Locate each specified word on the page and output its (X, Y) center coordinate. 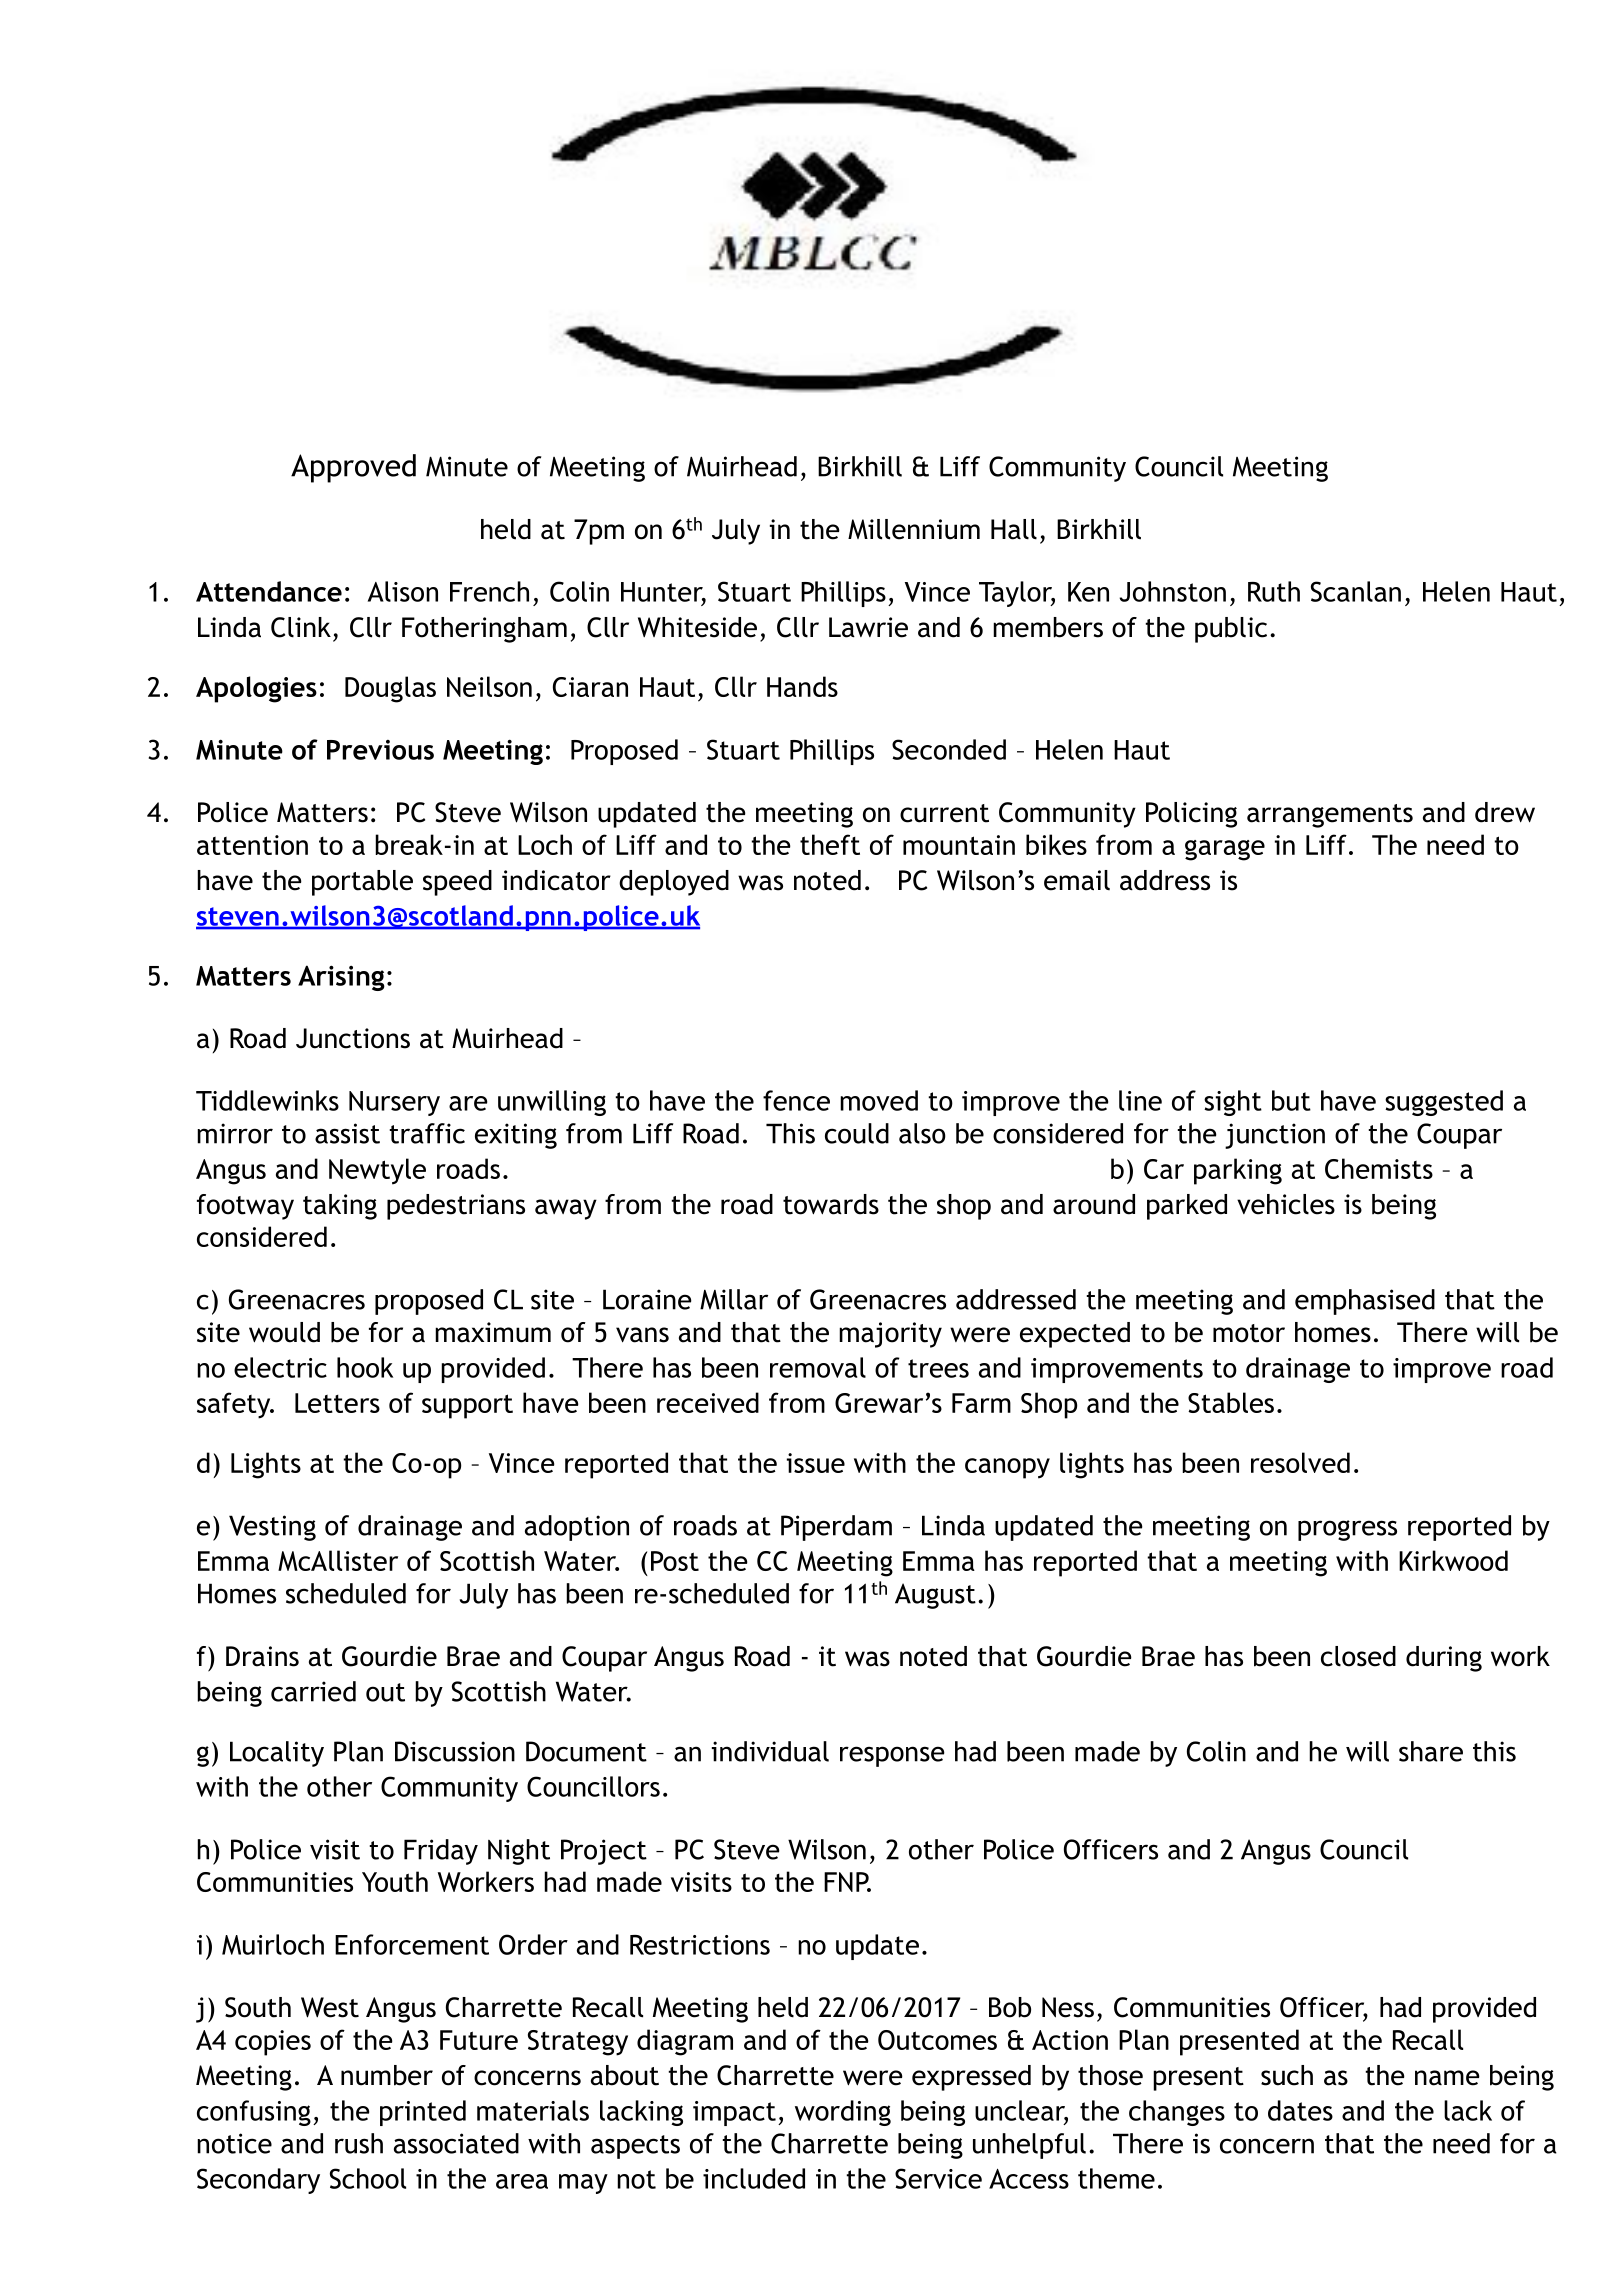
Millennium (914, 529)
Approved (353, 468)
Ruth (1274, 591)
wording (843, 2113)
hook (365, 1367)
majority (890, 1335)
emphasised (1365, 1302)
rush (359, 2143)
